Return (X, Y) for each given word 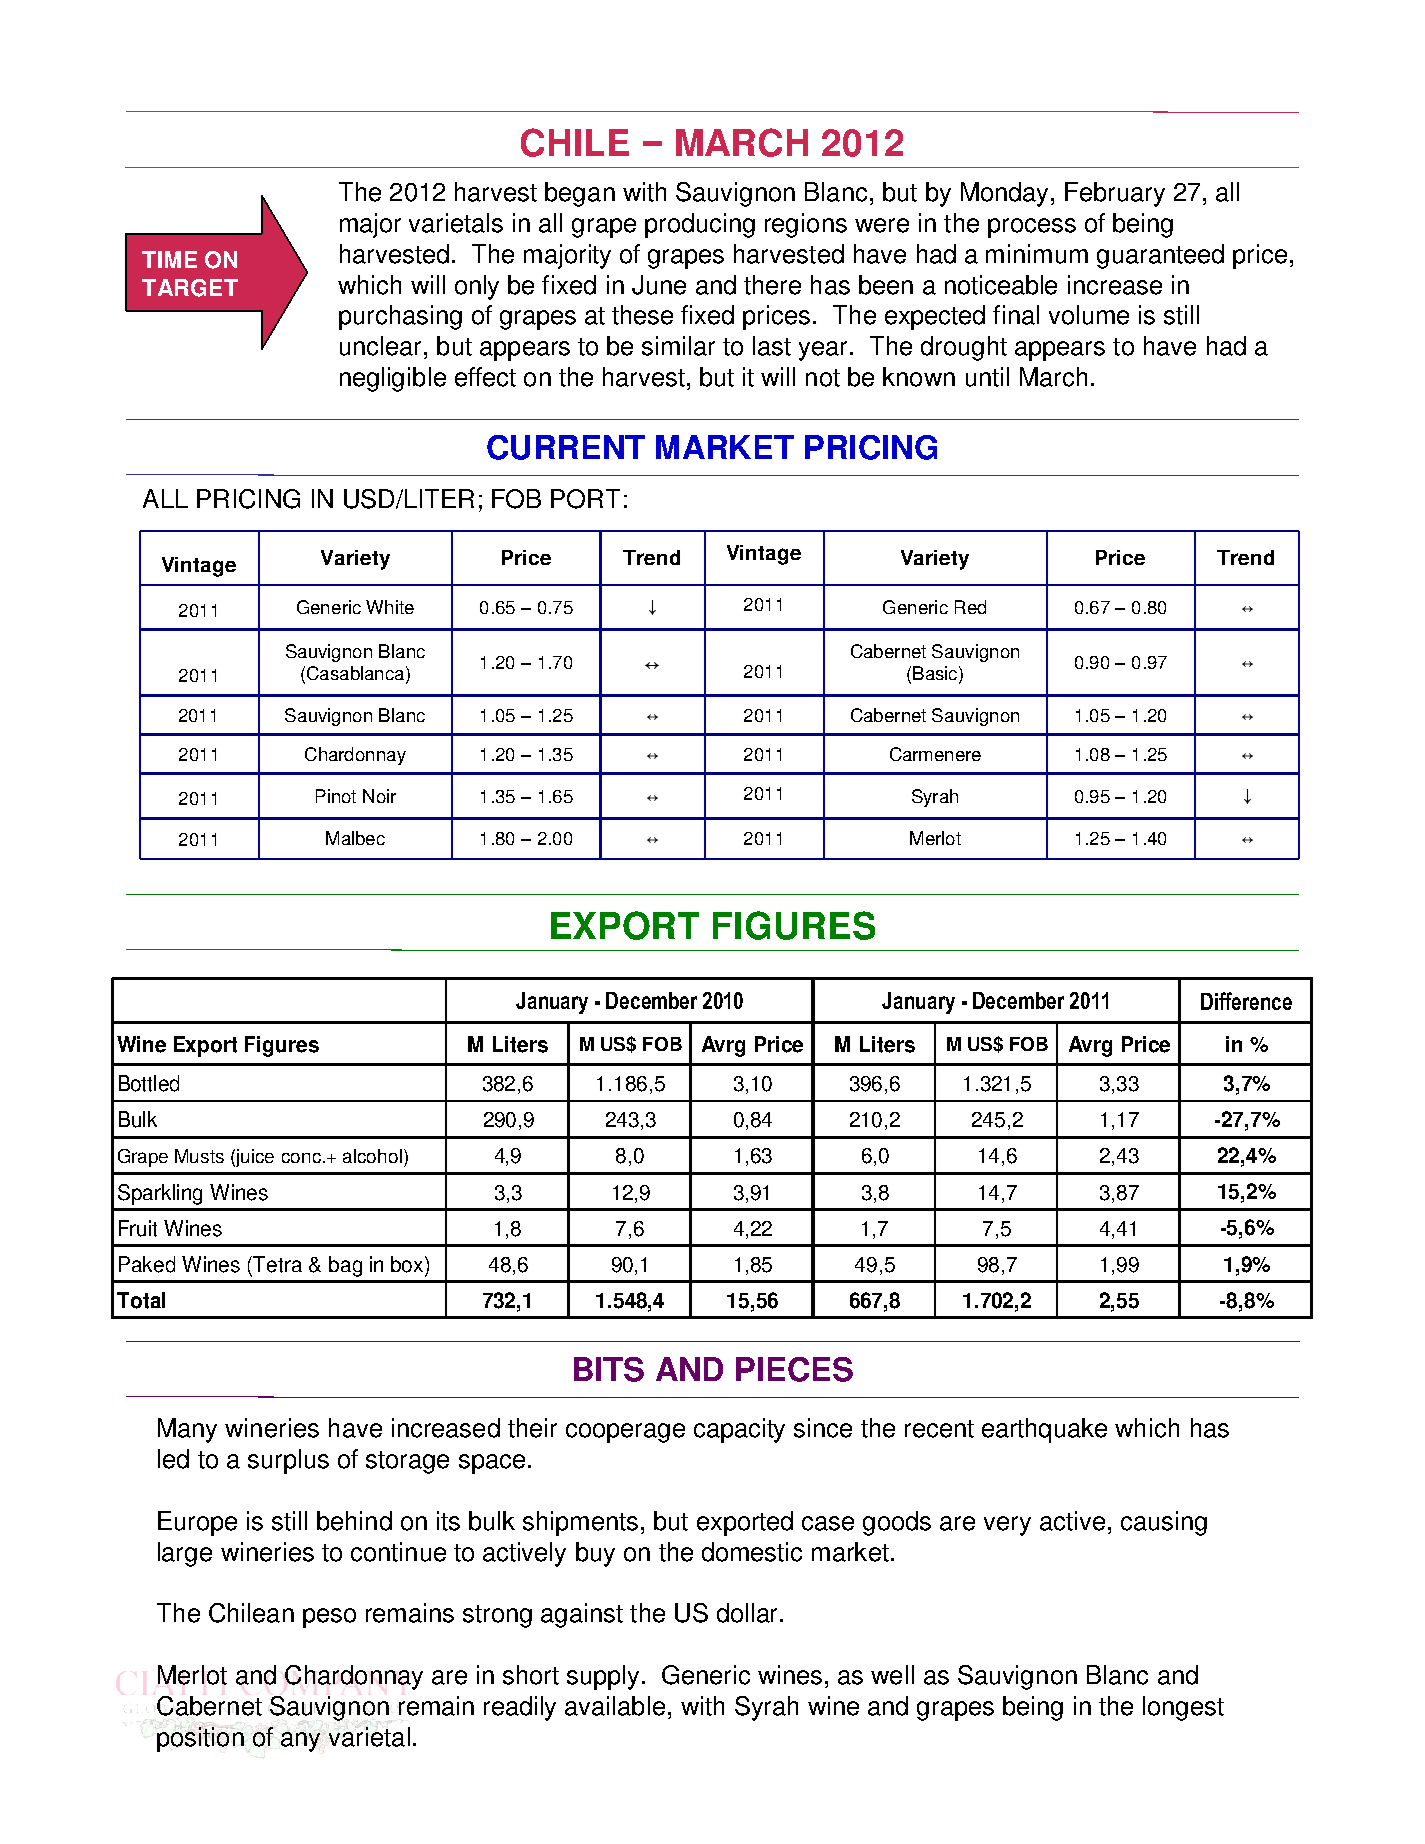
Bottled (149, 1083)
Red (970, 607)
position (200, 1738)
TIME (169, 259)
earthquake (1044, 1430)
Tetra (277, 1264)
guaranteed (1160, 256)
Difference (1246, 1001)
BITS (609, 1369)
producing (700, 225)
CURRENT (566, 447)
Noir (379, 796)
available (615, 1706)
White (390, 607)
